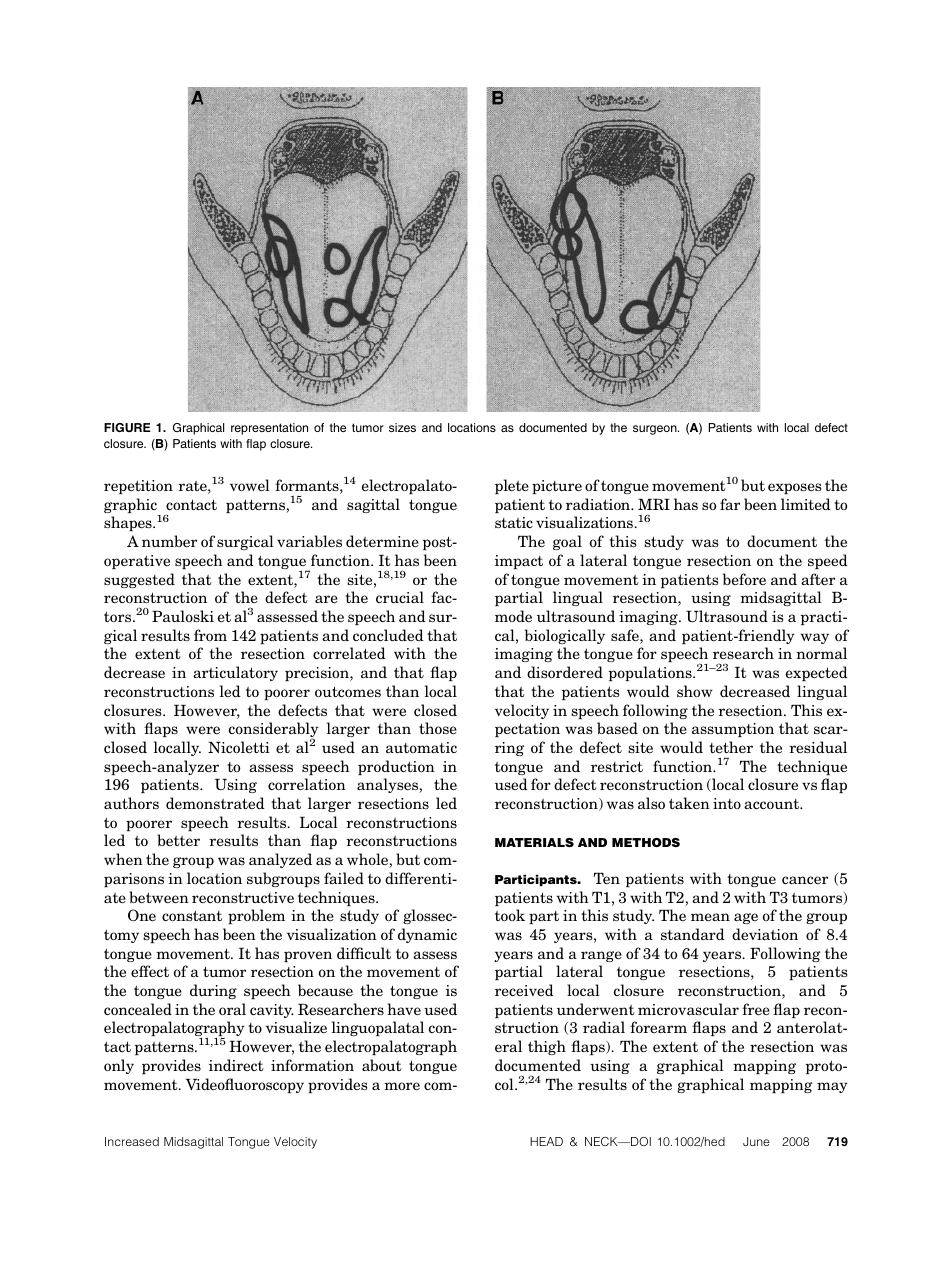  Describe the element at coordinates (727, 803) in the image. I see `into` at that location.
